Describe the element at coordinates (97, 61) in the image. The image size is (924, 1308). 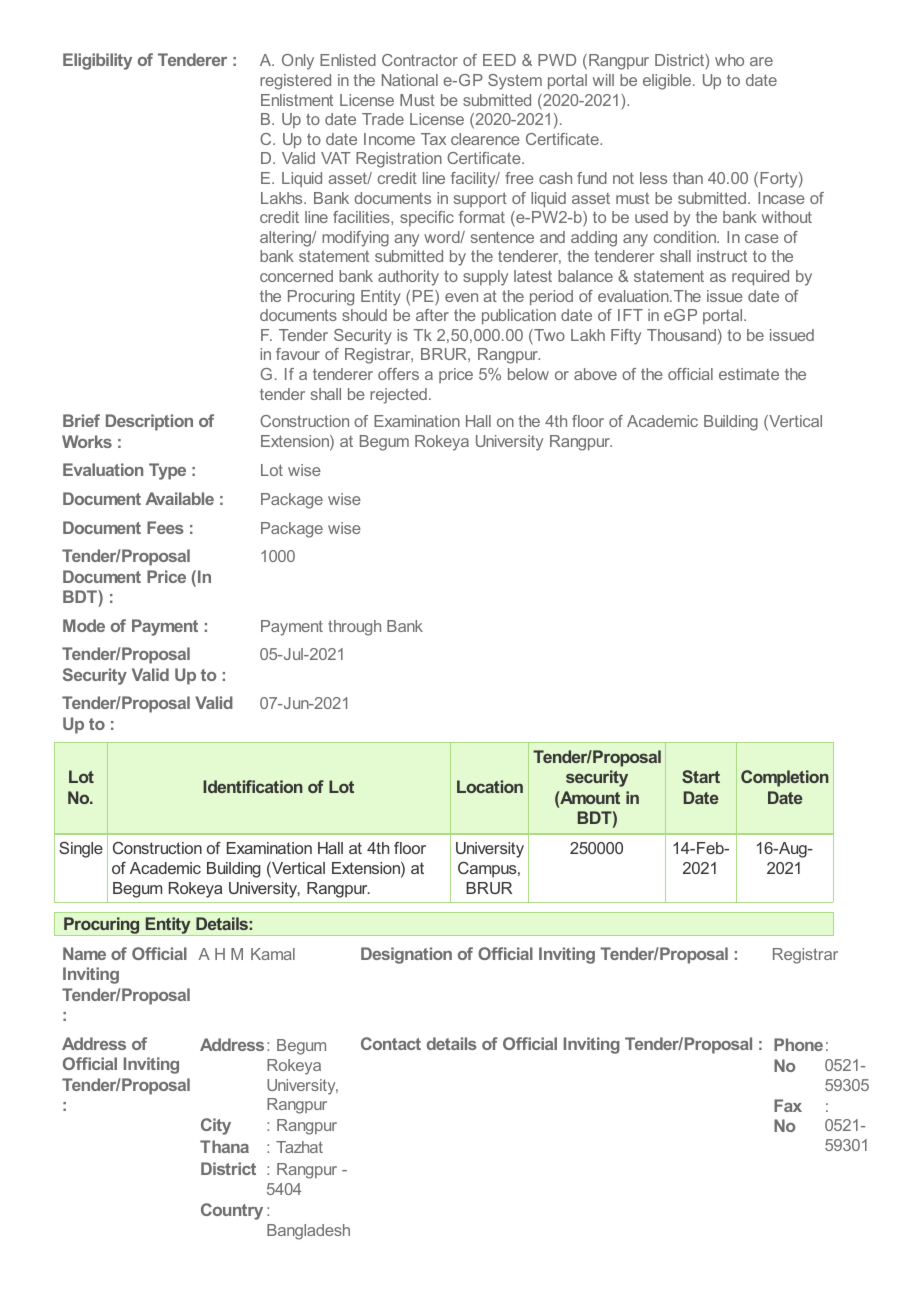
I see `Eligibility` at that location.
